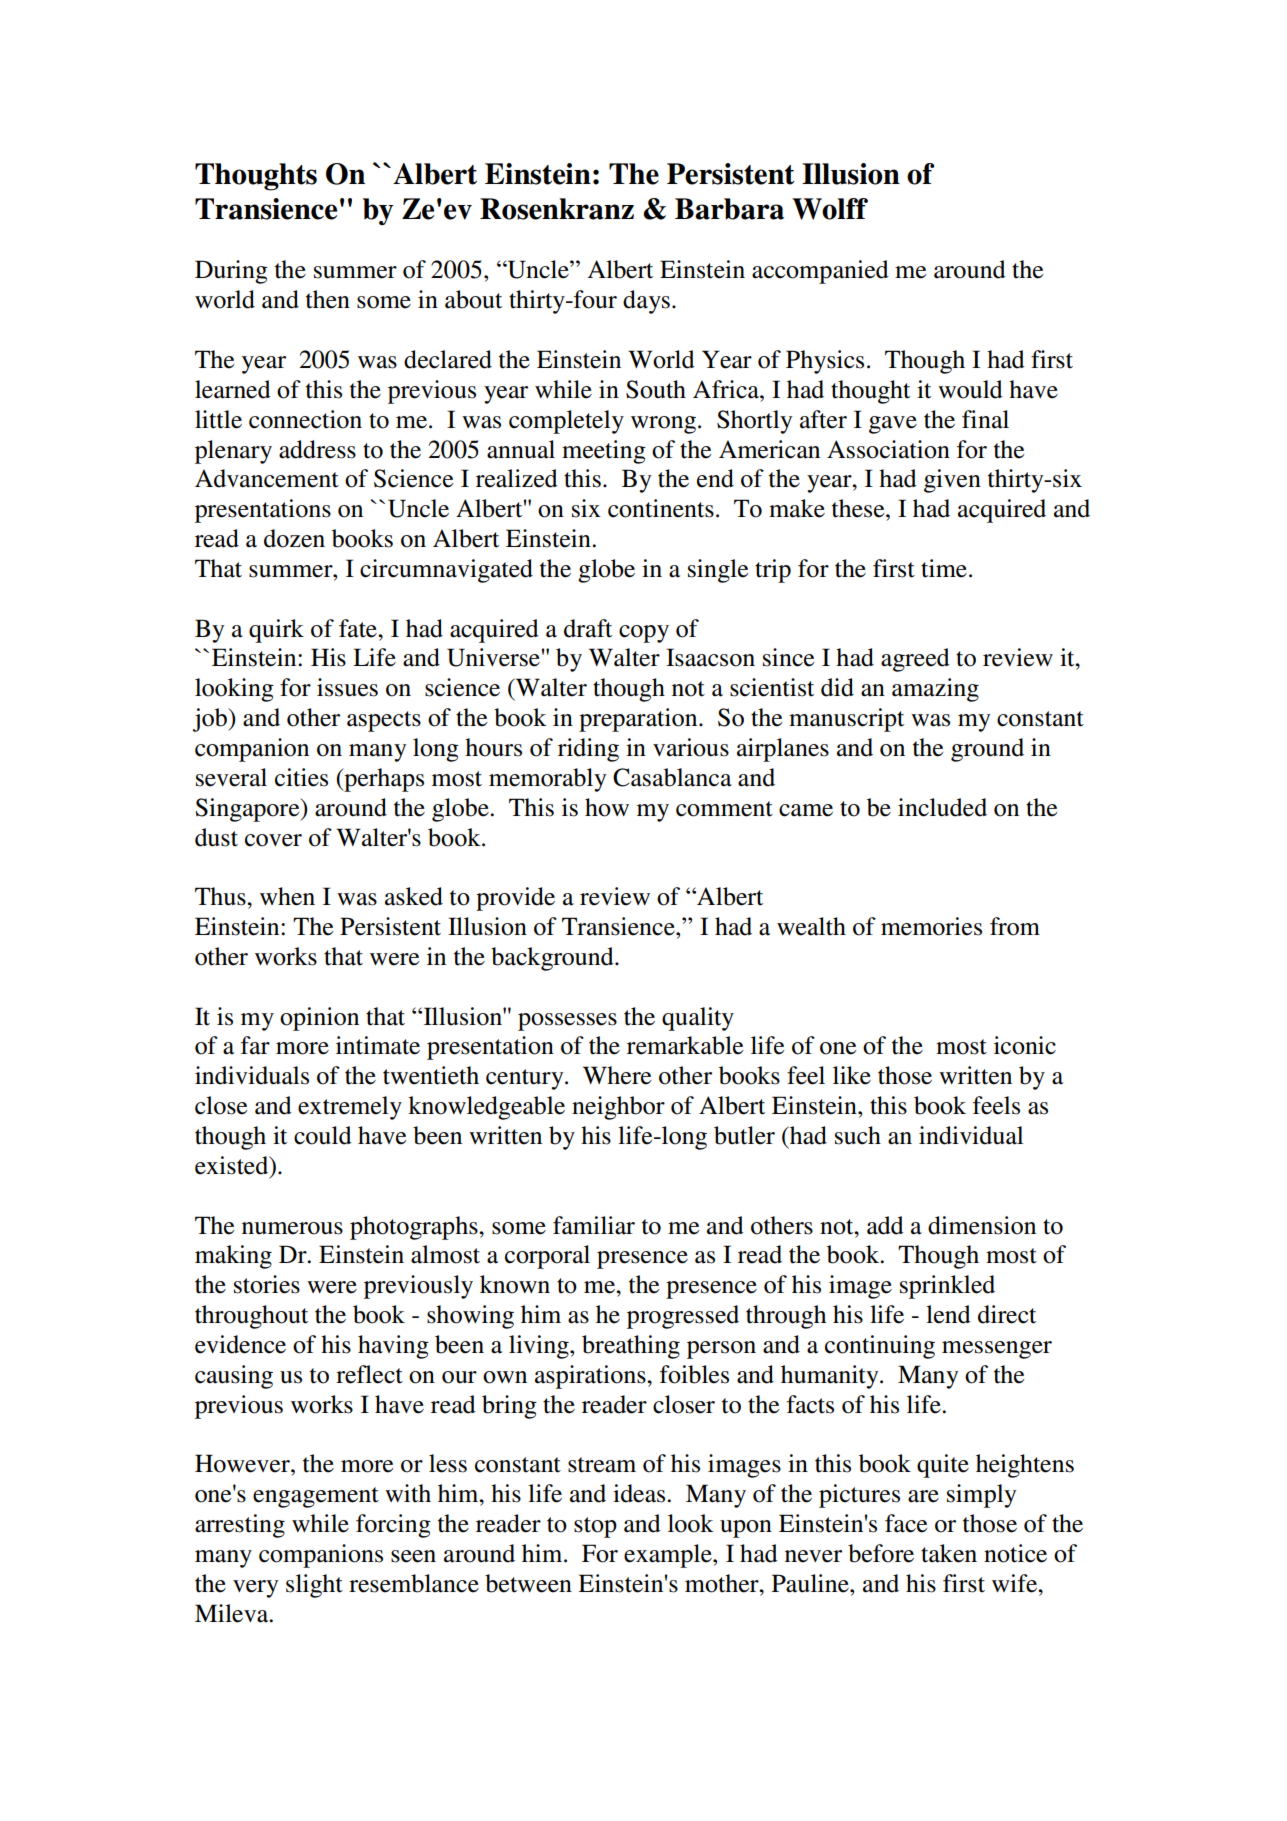 Image resolution: width=1287 pixels, height=1821 pixels. What do you see at coordinates (618, 1108) in the screenshot?
I see `neighbor` at bounding box center [618, 1108].
